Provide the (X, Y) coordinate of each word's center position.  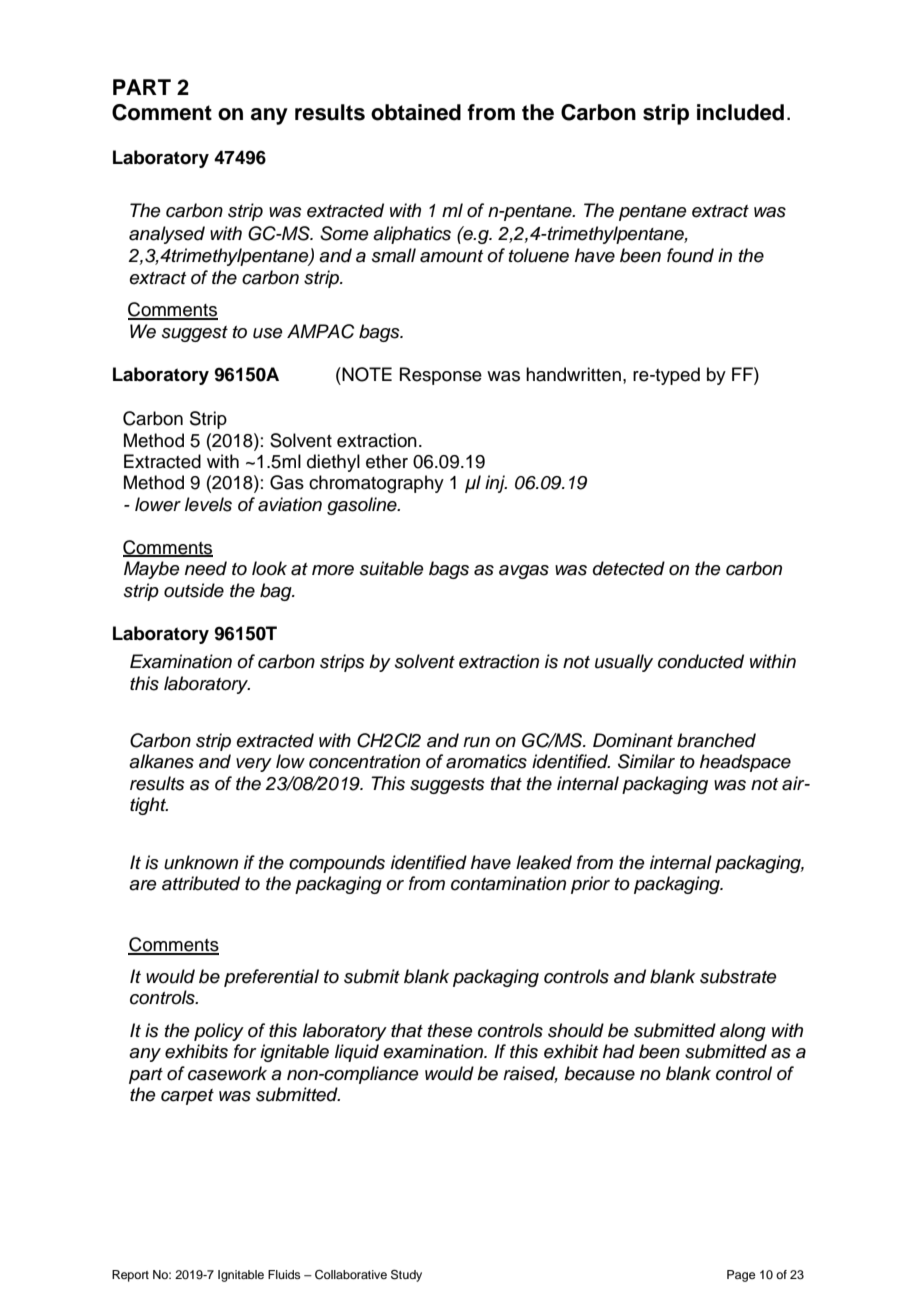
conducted (701, 661)
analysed (167, 235)
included (740, 112)
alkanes (161, 761)
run (476, 742)
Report (130, 1276)
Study (406, 1276)
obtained (416, 112)
